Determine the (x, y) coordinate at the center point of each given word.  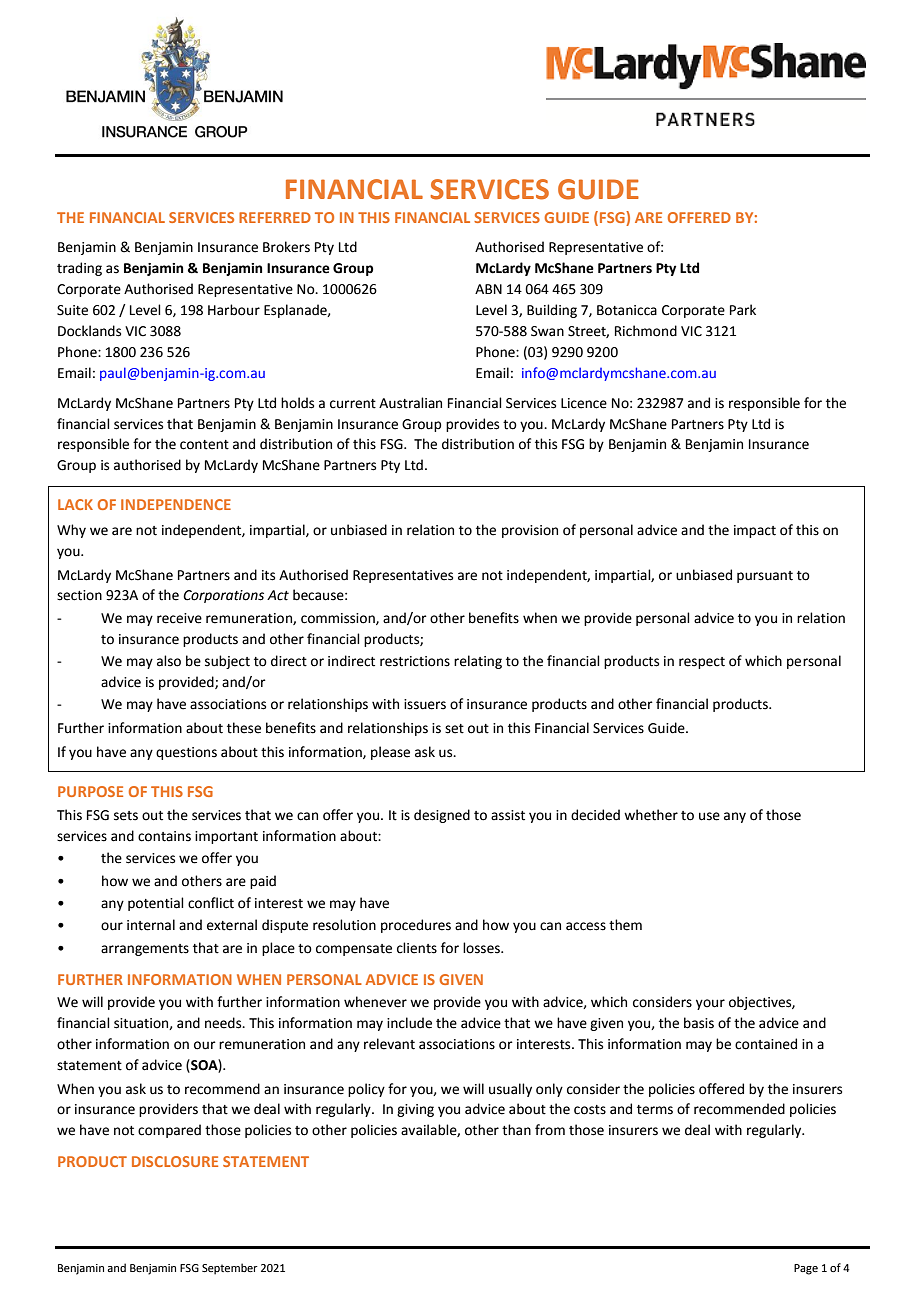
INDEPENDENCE (176, 504)
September (230, 1269)
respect (702, 663)
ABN (488, 289)
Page (806, 1269)
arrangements (145, 950)
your (710, 1004)
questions (186, 753)
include (409, 1023)
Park (743, 310)
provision (530, 531)
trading (79, 269)
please (390, 753)
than (516, 1130)
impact (755, 531)
